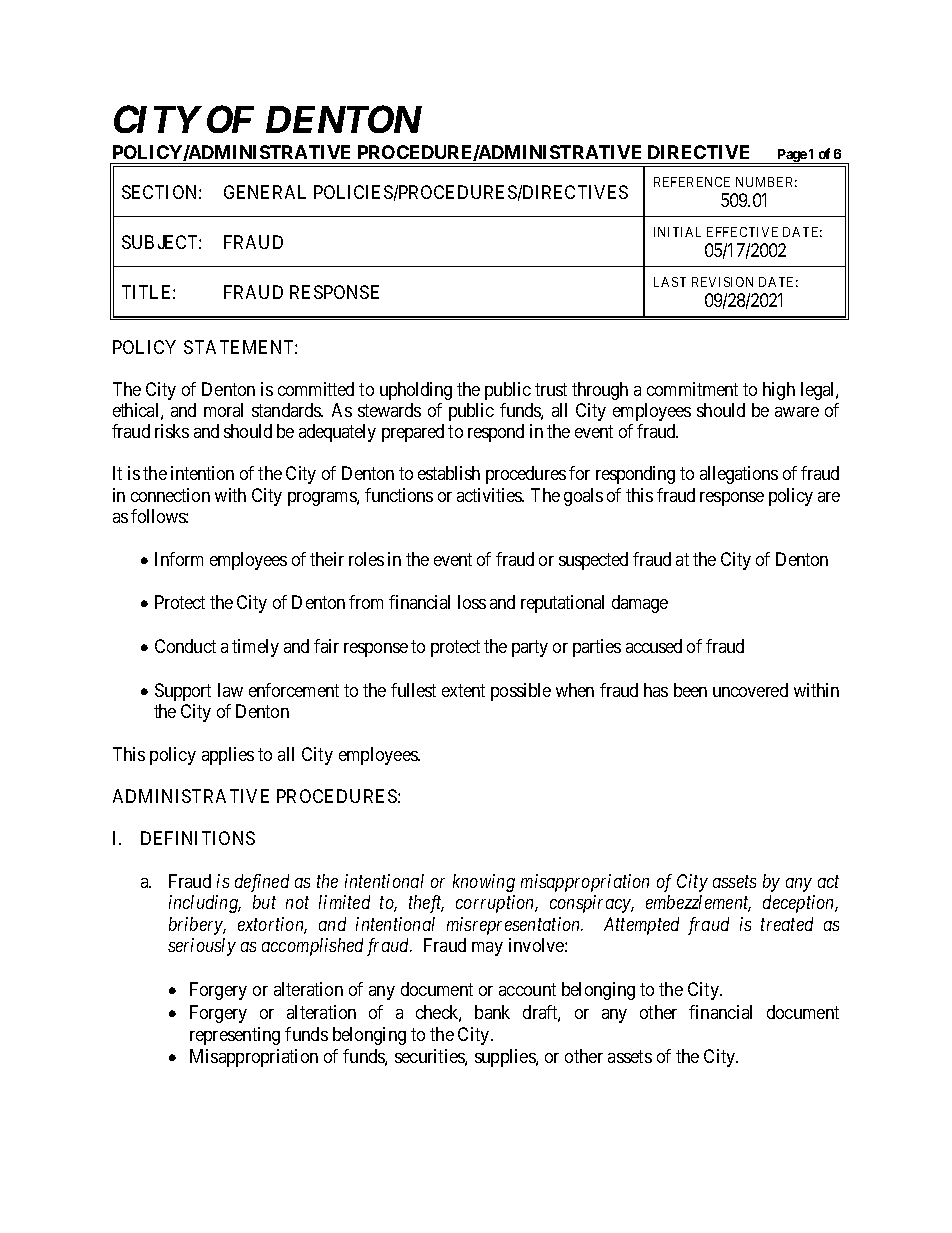  I want to click on allegations, so click(739, 475).
